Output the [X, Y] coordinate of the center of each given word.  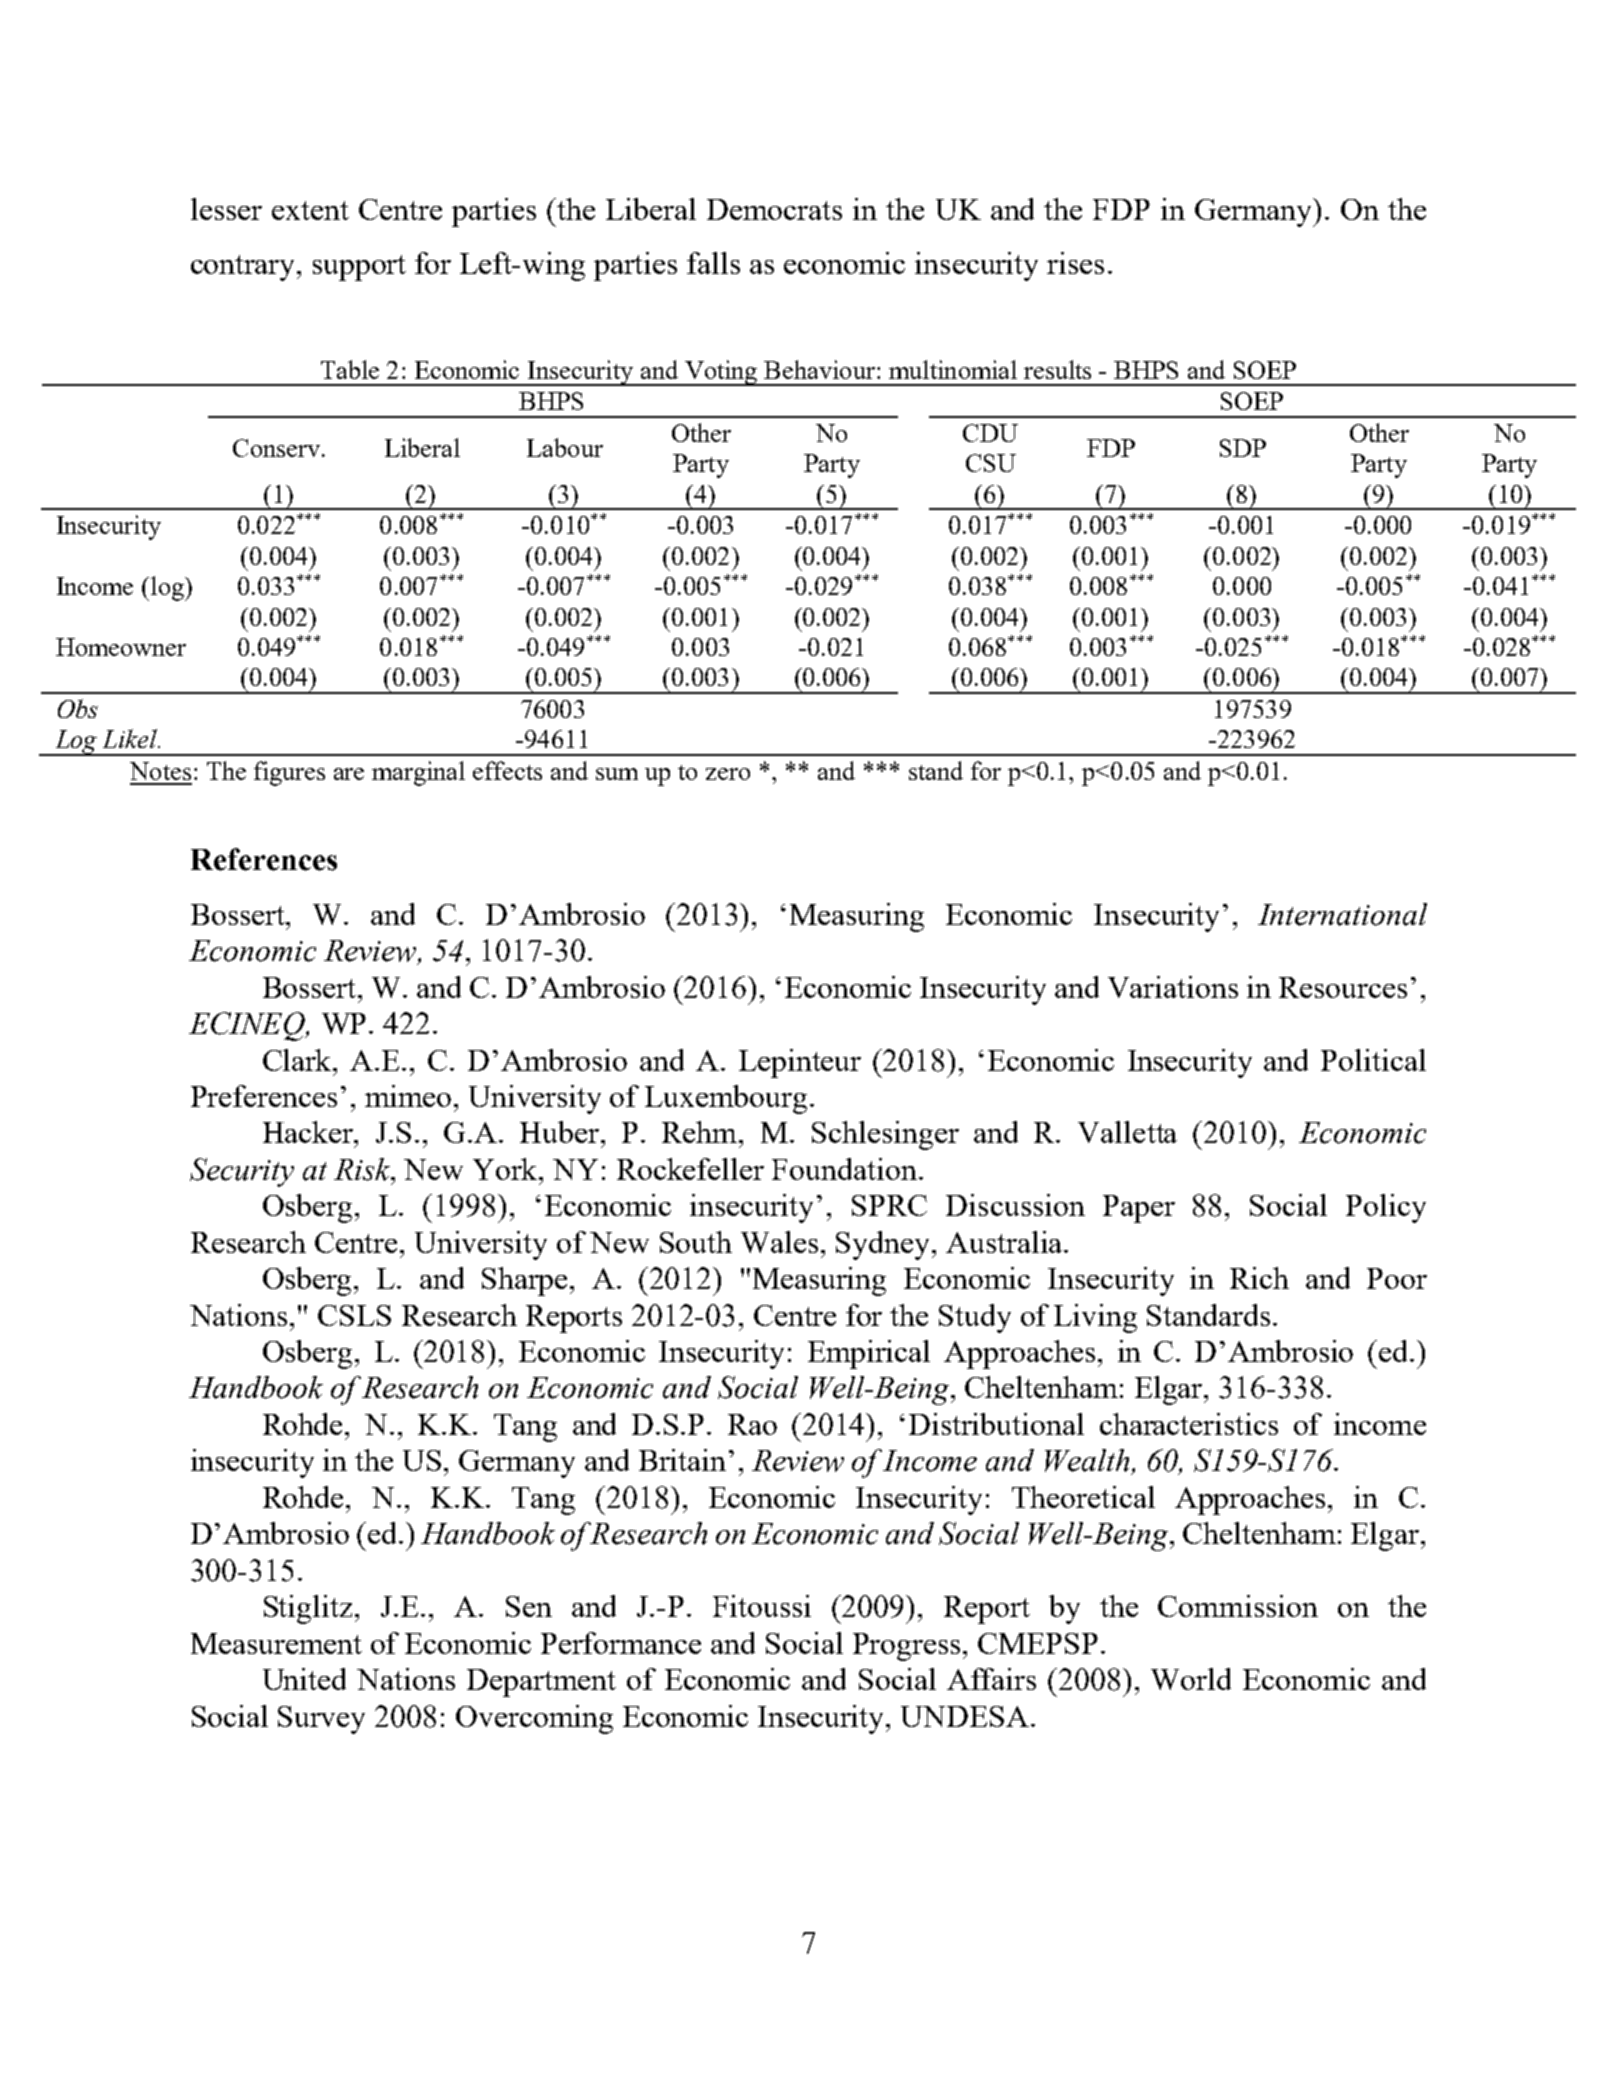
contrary [244, 268]
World [1191, 1679]
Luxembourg [726, 1099]
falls [713, 263]
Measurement [276, 1643]
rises [1075, 263]
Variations [1173, 987]
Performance [621, 1643]
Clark [299, 1060]
